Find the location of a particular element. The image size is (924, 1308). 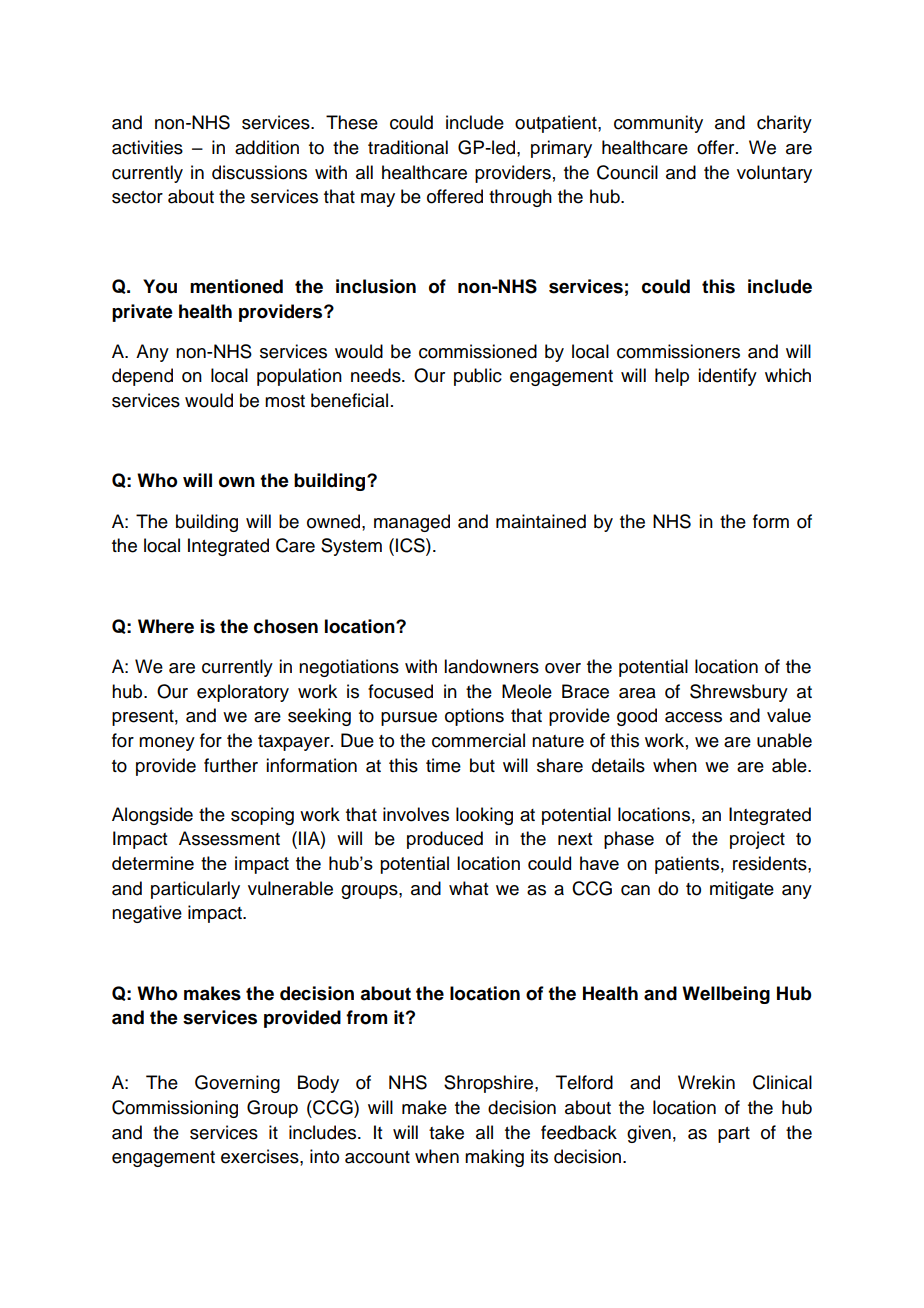

given is located at coordinates (649, 1134).
